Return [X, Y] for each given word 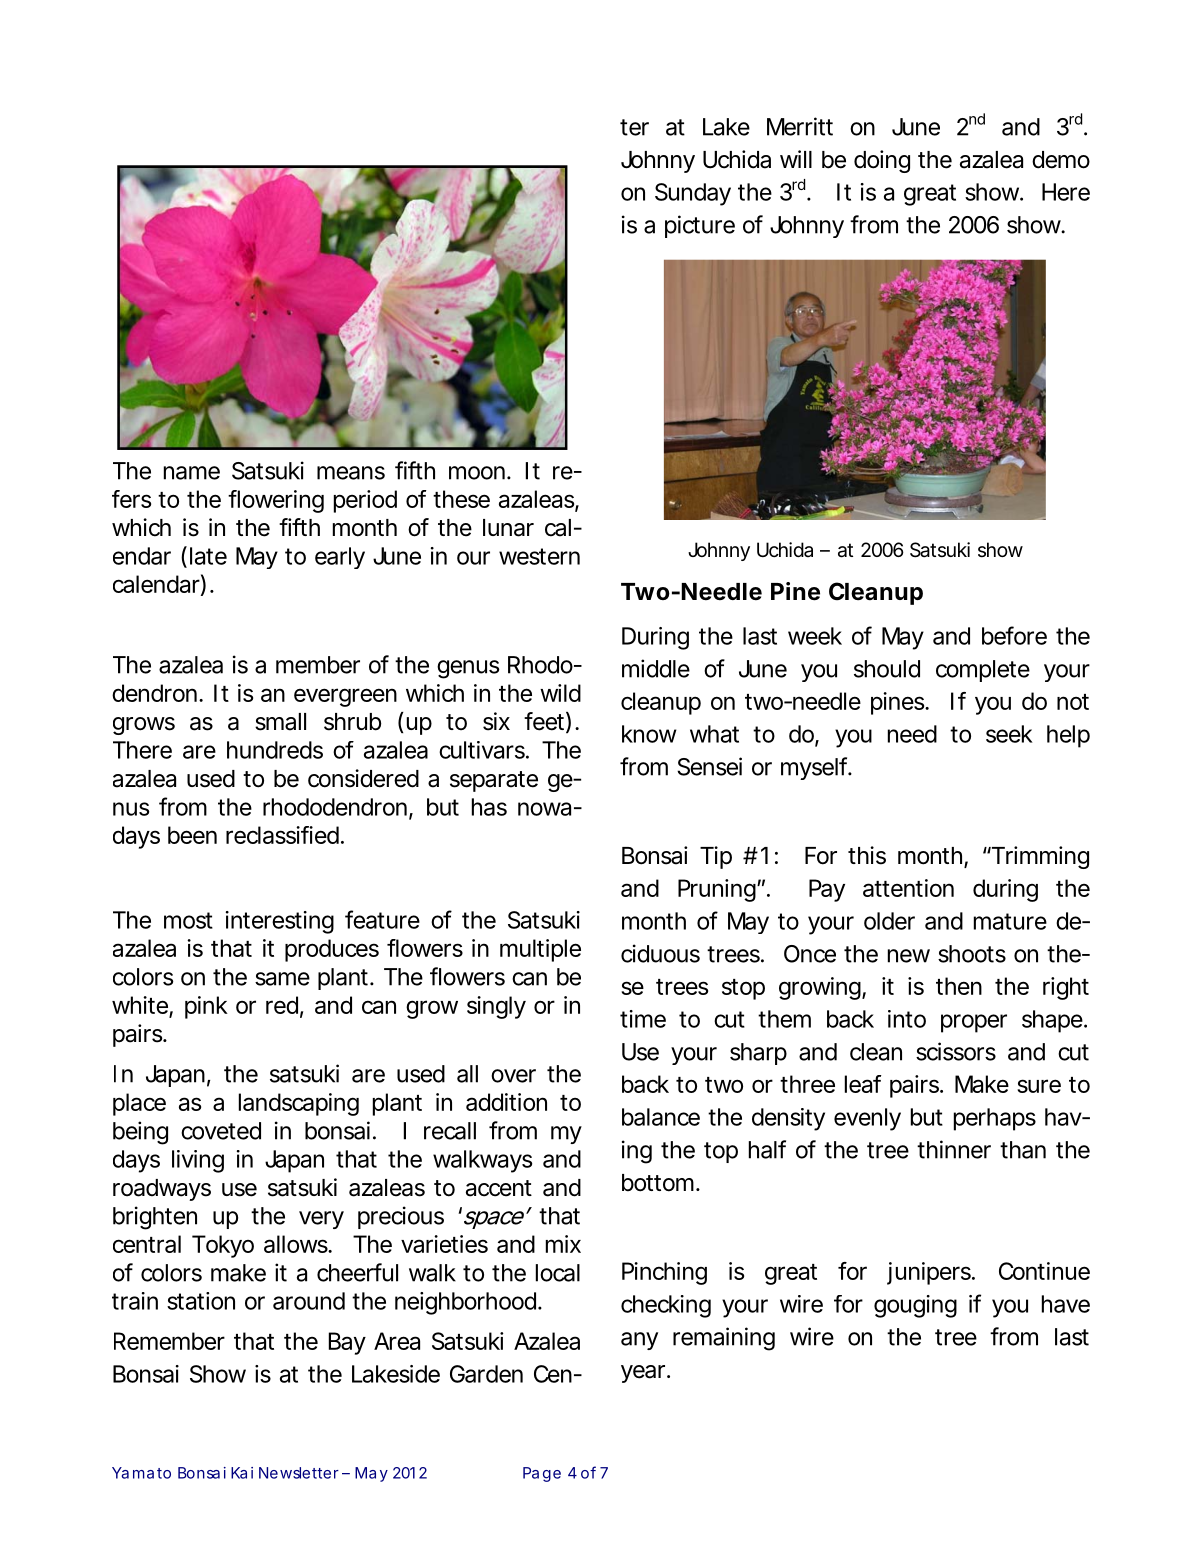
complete [983, 671]
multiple [540, 950]
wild [560, 693]
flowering [276, 501]
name [192, 473]
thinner [954, 1149]
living [198, 1161]
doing [882, 161]
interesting [280, 922]
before [1014, 635]
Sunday [693, 194]
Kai [242, 1473]
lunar [508, 528]
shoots [972, 954]
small [280, 722]
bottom [660, 1183]
